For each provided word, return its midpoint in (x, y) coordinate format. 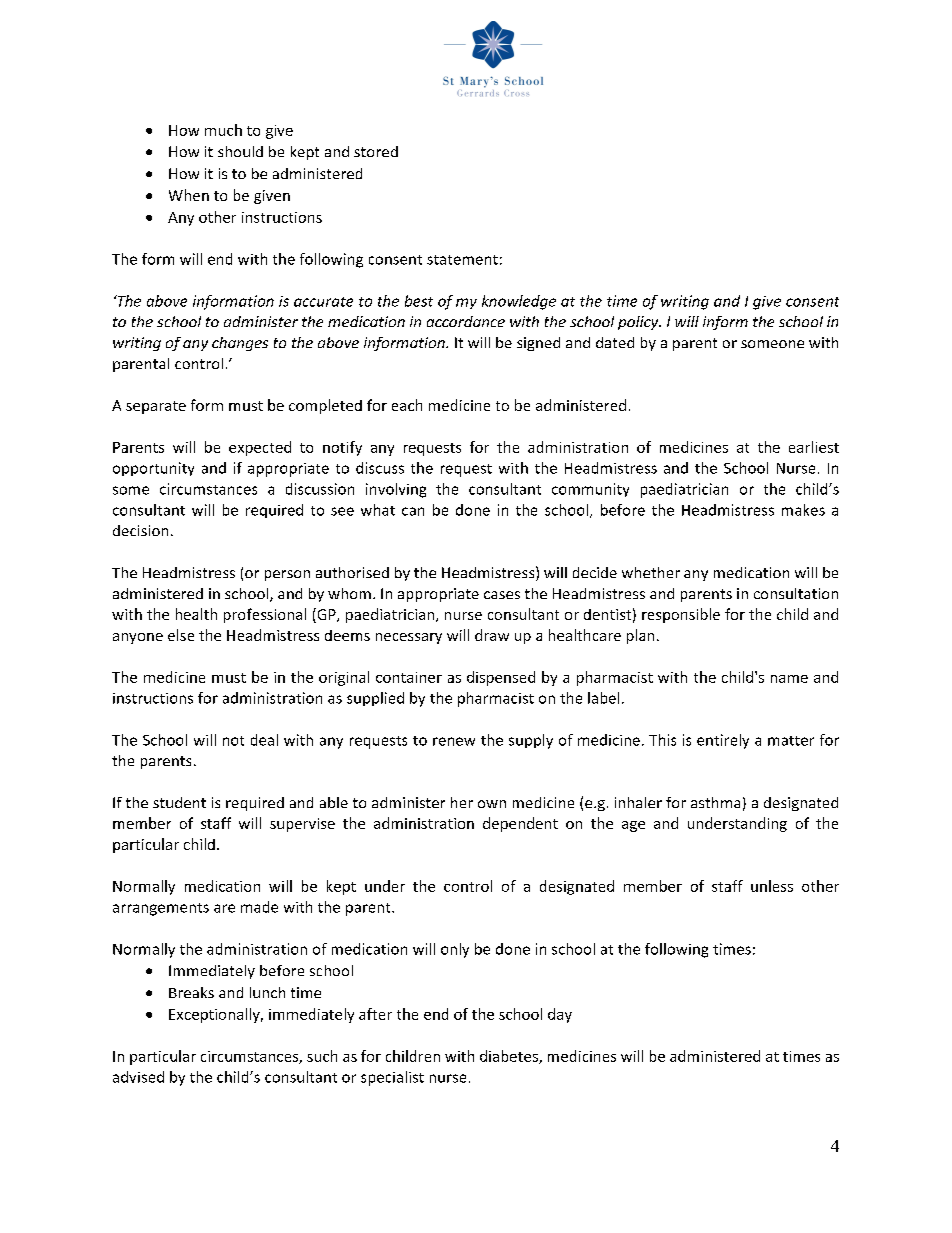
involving (396, 490)
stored (376, 151)
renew (454, 741)
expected (260, 448)
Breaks (191, 992)
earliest (814, 447)
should (240, 151)
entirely (723, 741)
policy (639, 323)
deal (264, 740)
